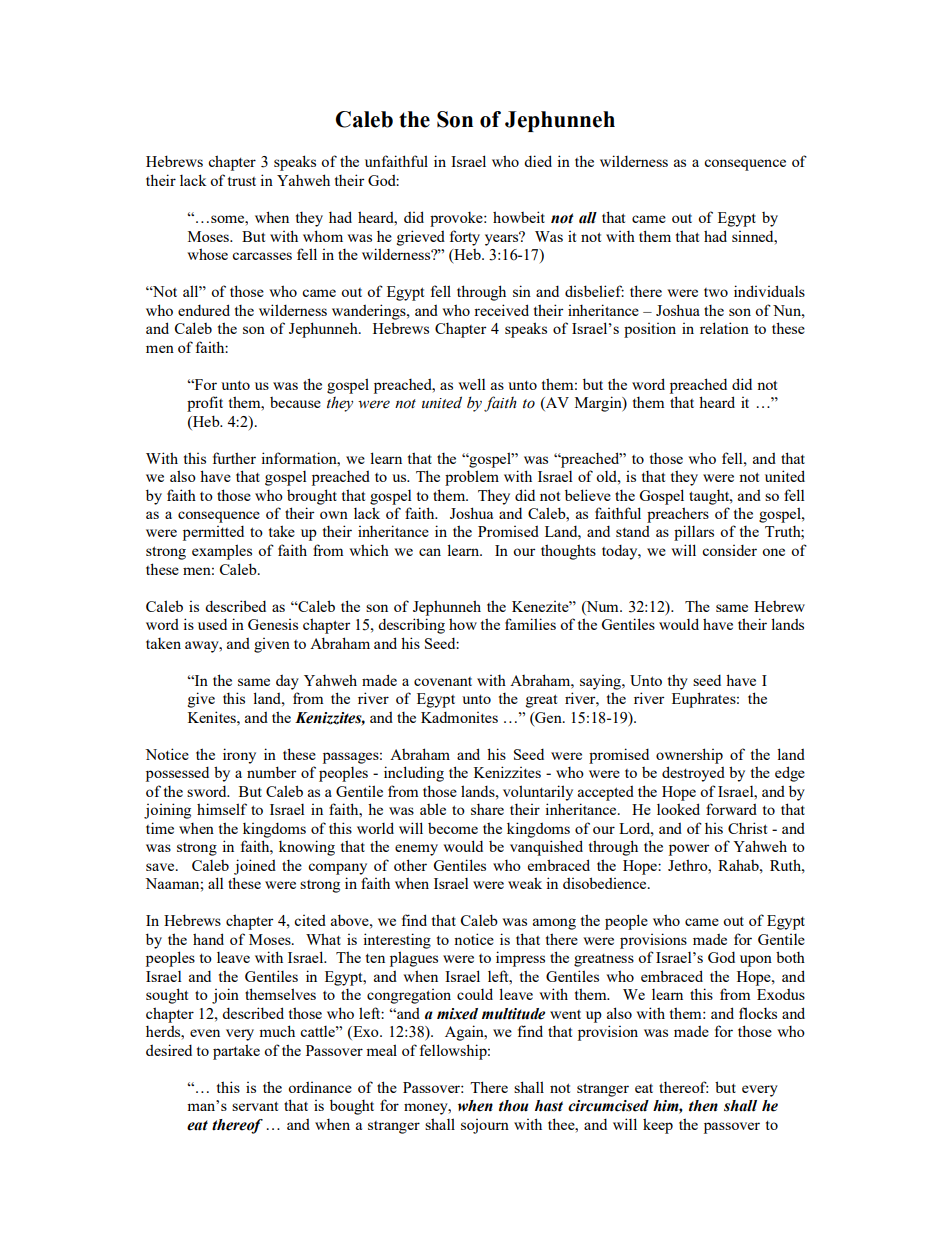 This screenshot has width=952, height=1233. I want to click on knowing, so click(307, 848).
